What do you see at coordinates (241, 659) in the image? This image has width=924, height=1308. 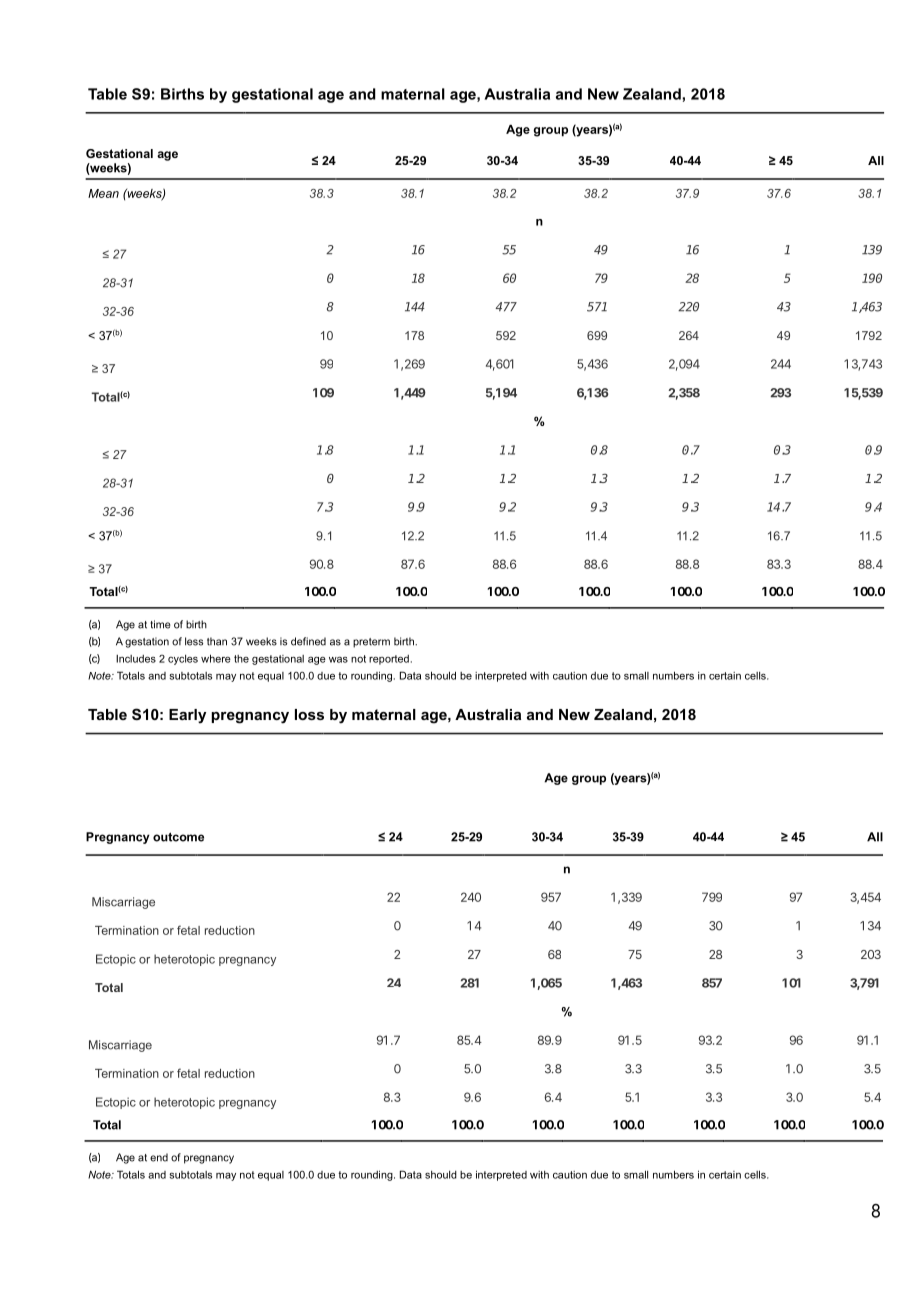 I see `the` at bounding box center [241, 659].
